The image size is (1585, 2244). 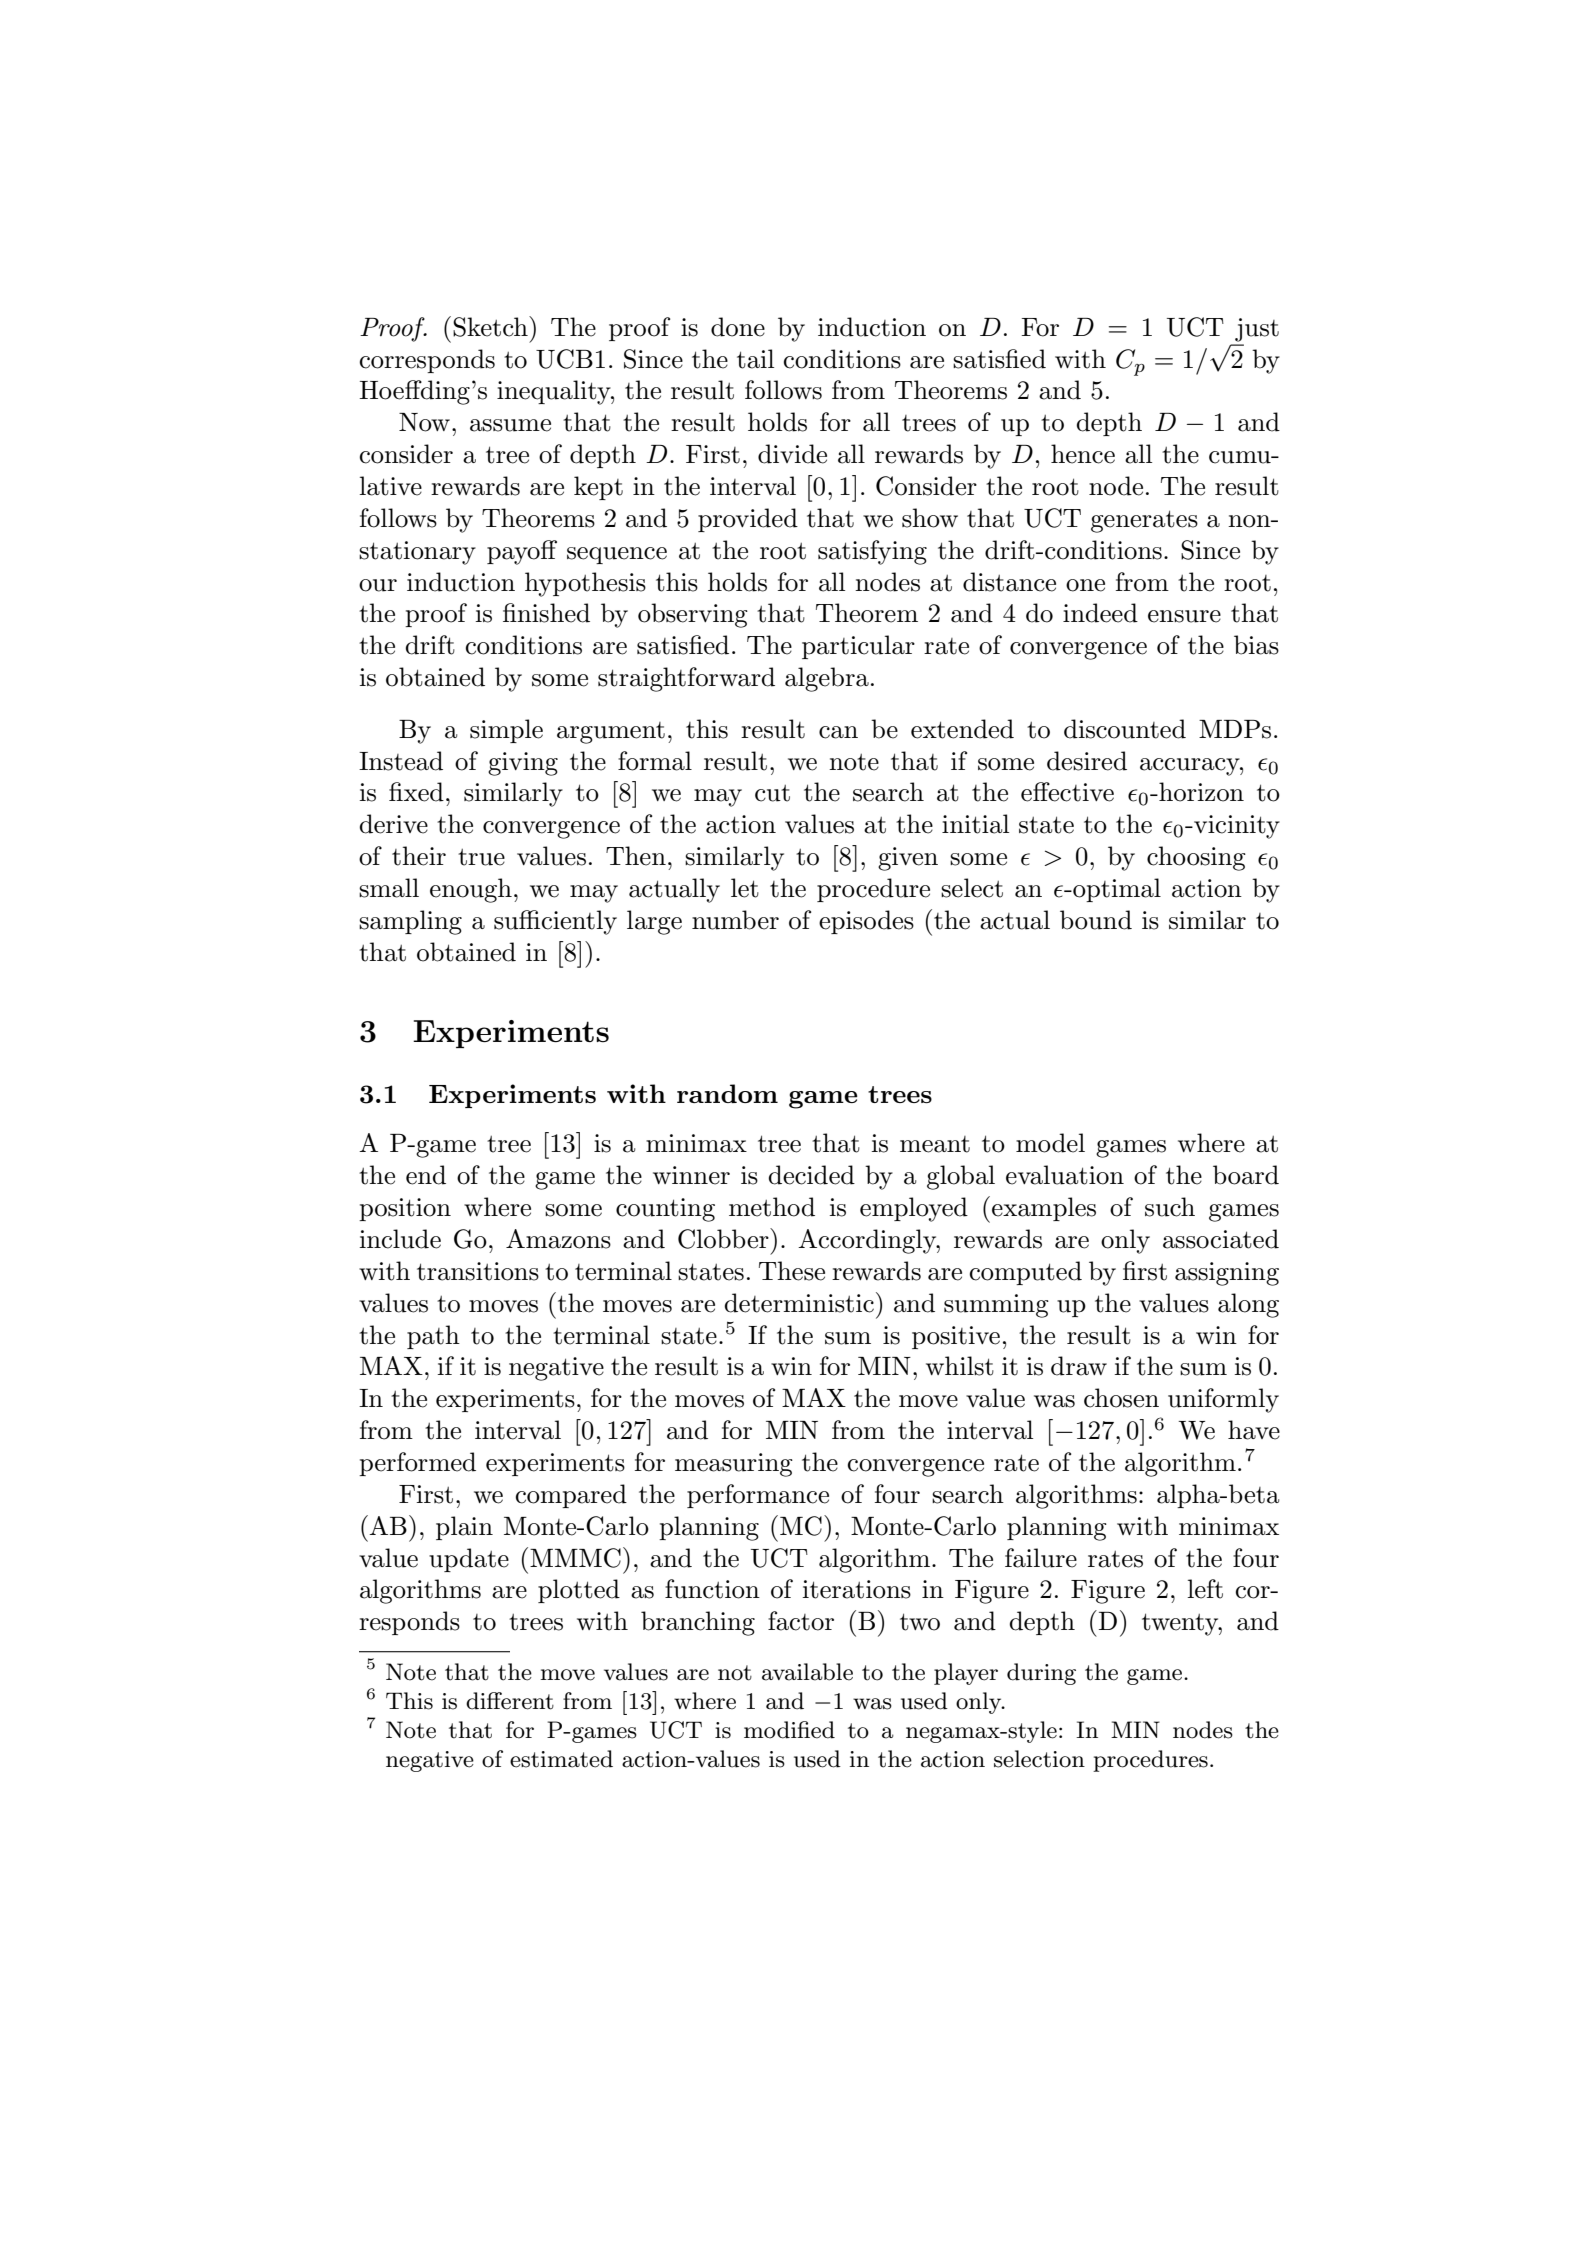 I want to click on transitions, so click(x=478, y=1271).
